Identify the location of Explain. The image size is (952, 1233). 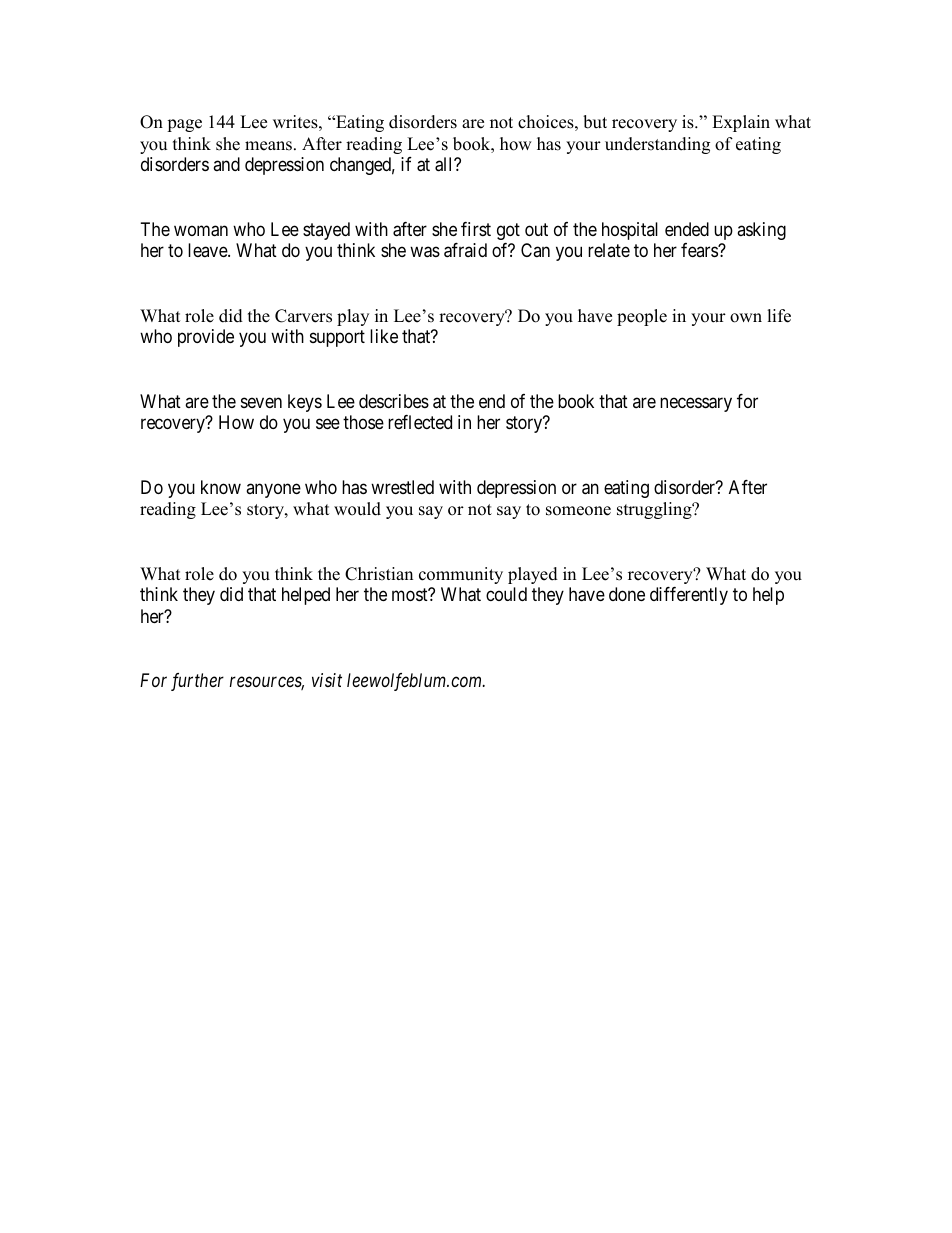
(741, 123).
